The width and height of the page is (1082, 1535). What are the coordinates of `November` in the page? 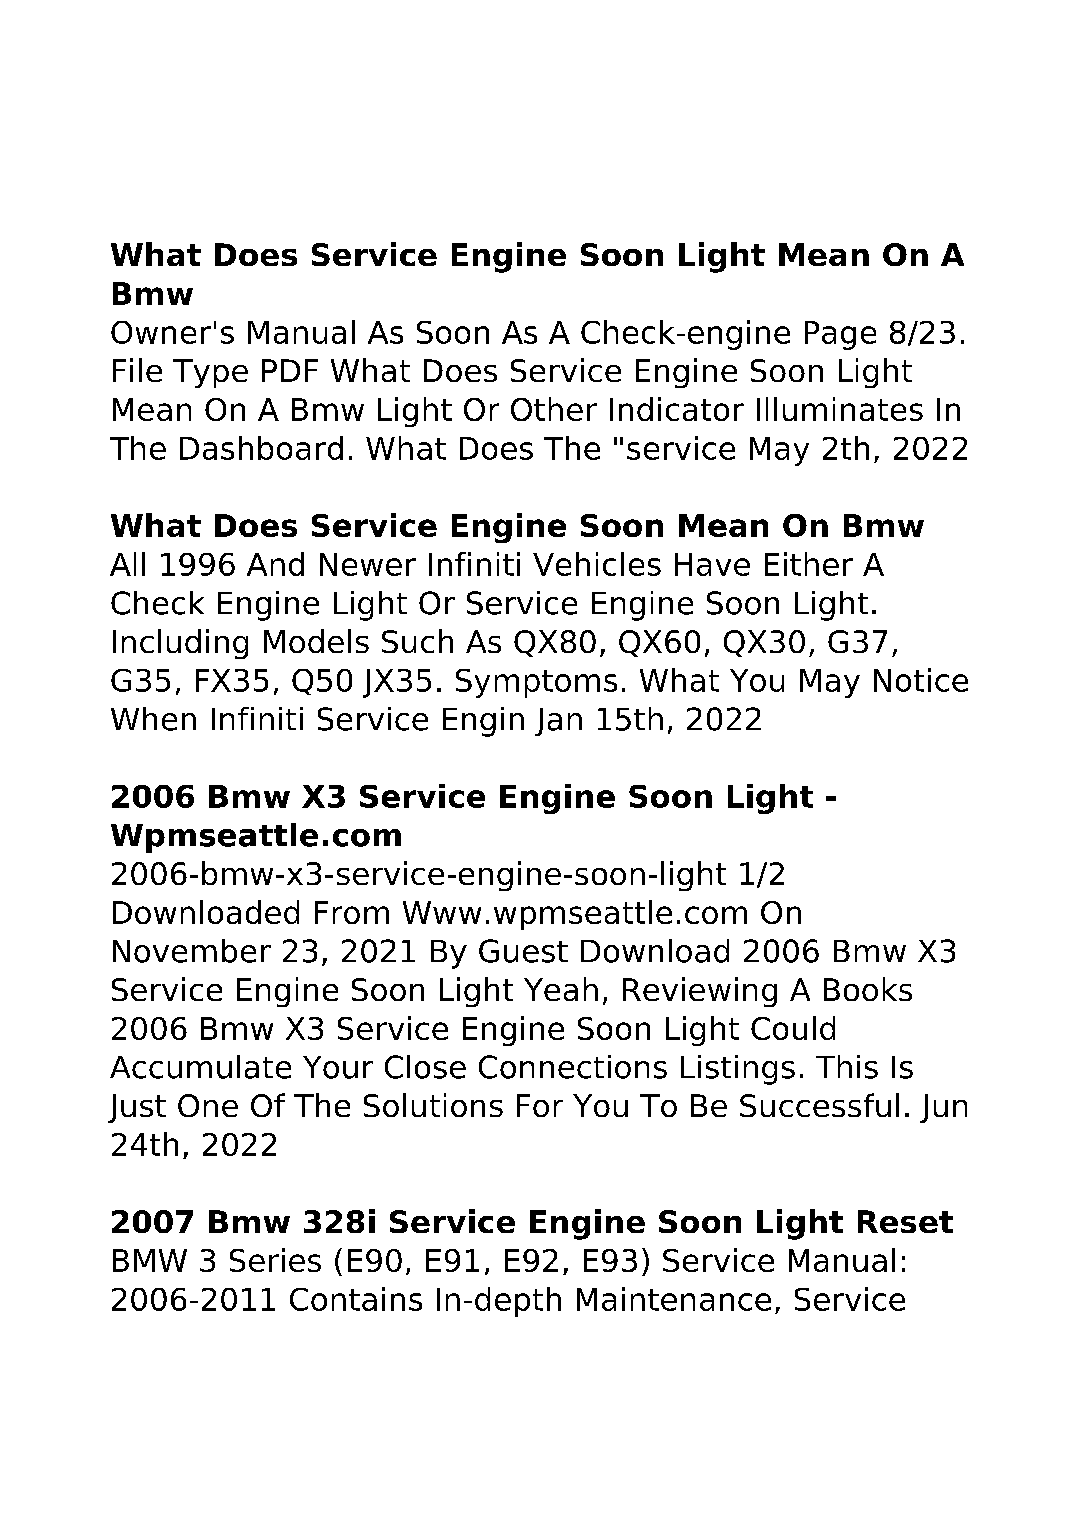 It's located at (192, 951).
